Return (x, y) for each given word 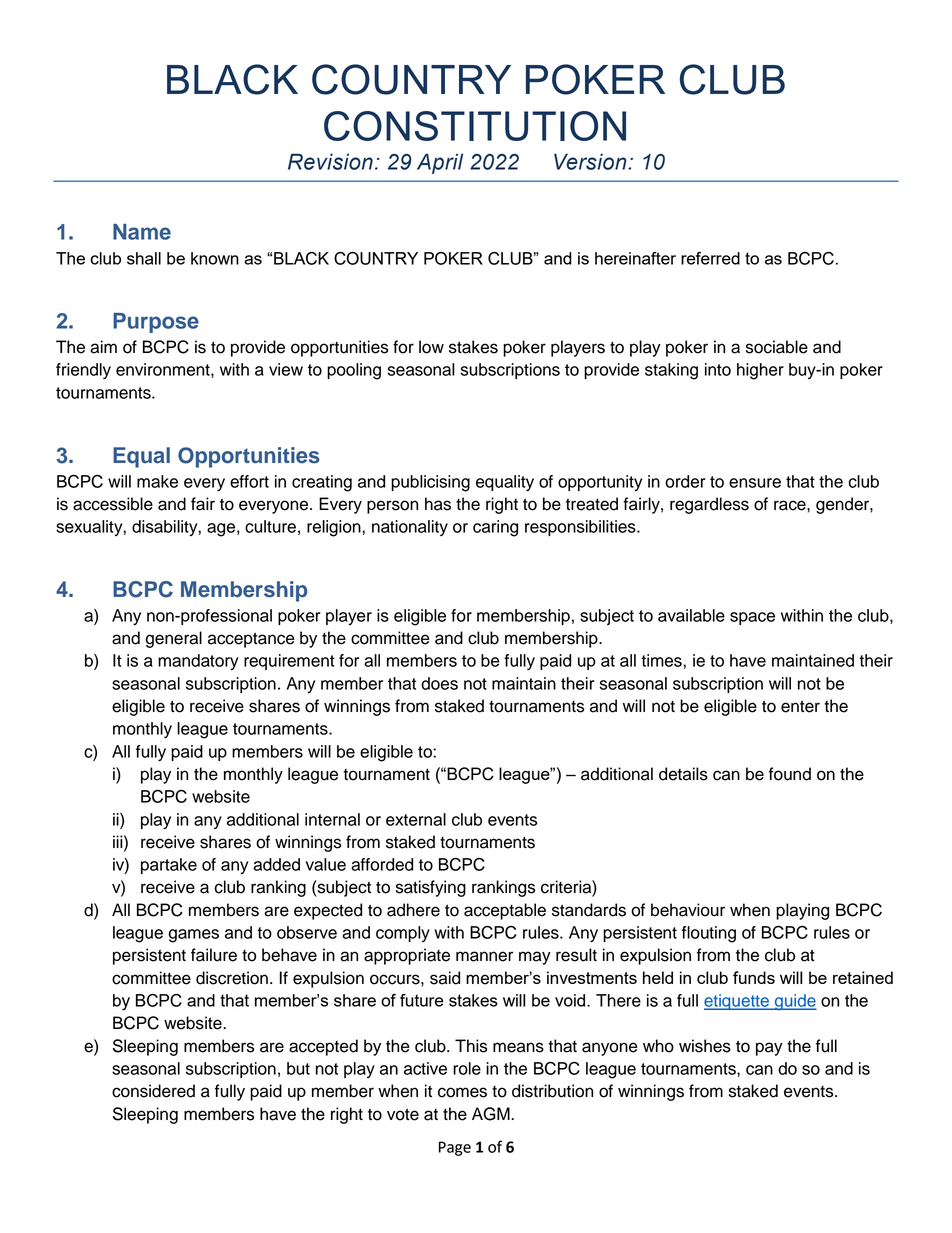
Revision (330, 161)
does (439, 683)
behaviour (688, 910)
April (440, 163)
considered (153, 1091)
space (752, 618)
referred (710, 258)
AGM (492, 1114)
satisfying (431, 888)
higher (760, 371)
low (431, 347)
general (174, 639)
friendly (83, 371)
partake (169, 866)
